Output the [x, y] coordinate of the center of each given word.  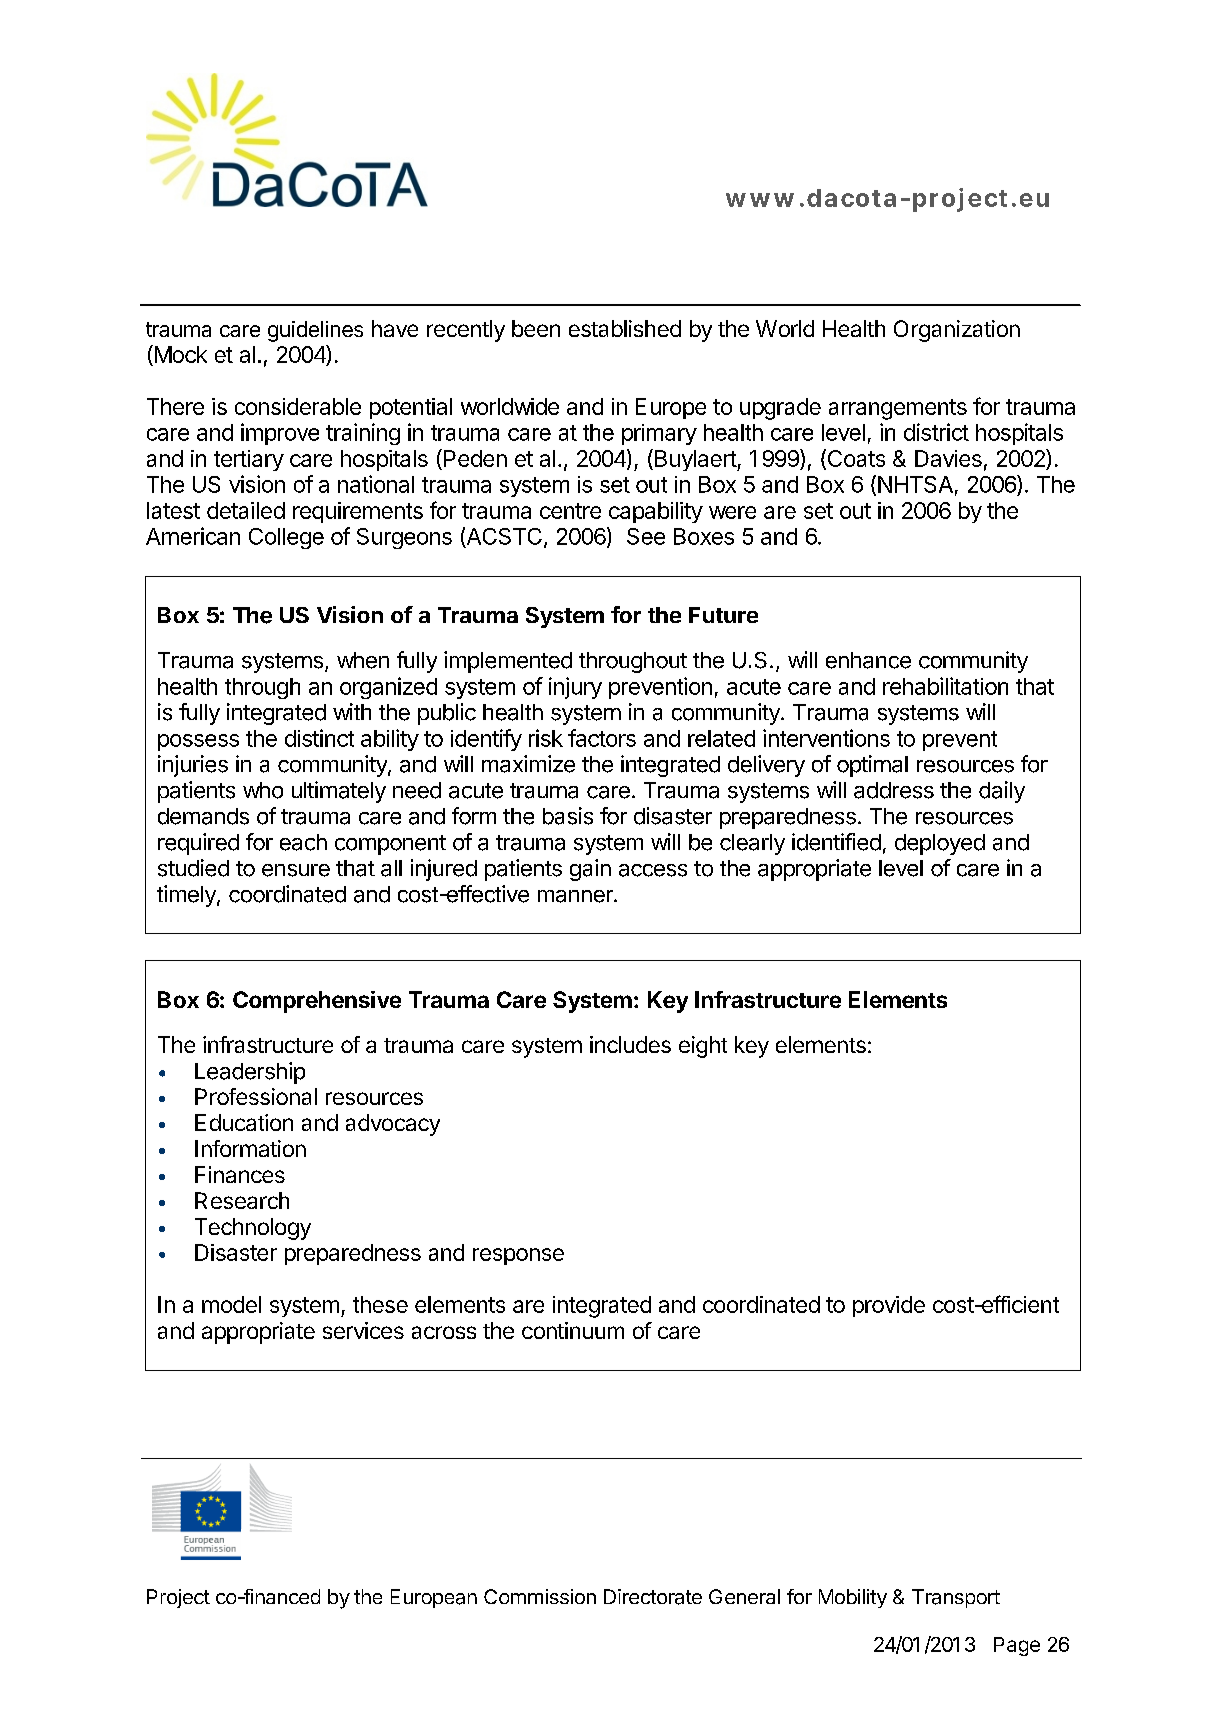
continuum [573, 1330]
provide [889, 1306]
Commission [540, 1596]
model [231, 1304]
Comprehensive [317, 1002]
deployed [940, 844]
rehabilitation [945, 686]
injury [575, 688]
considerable [298, 406]
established [625, 328]
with [352, 711]
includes [630, 1044]
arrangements [898, 409]
